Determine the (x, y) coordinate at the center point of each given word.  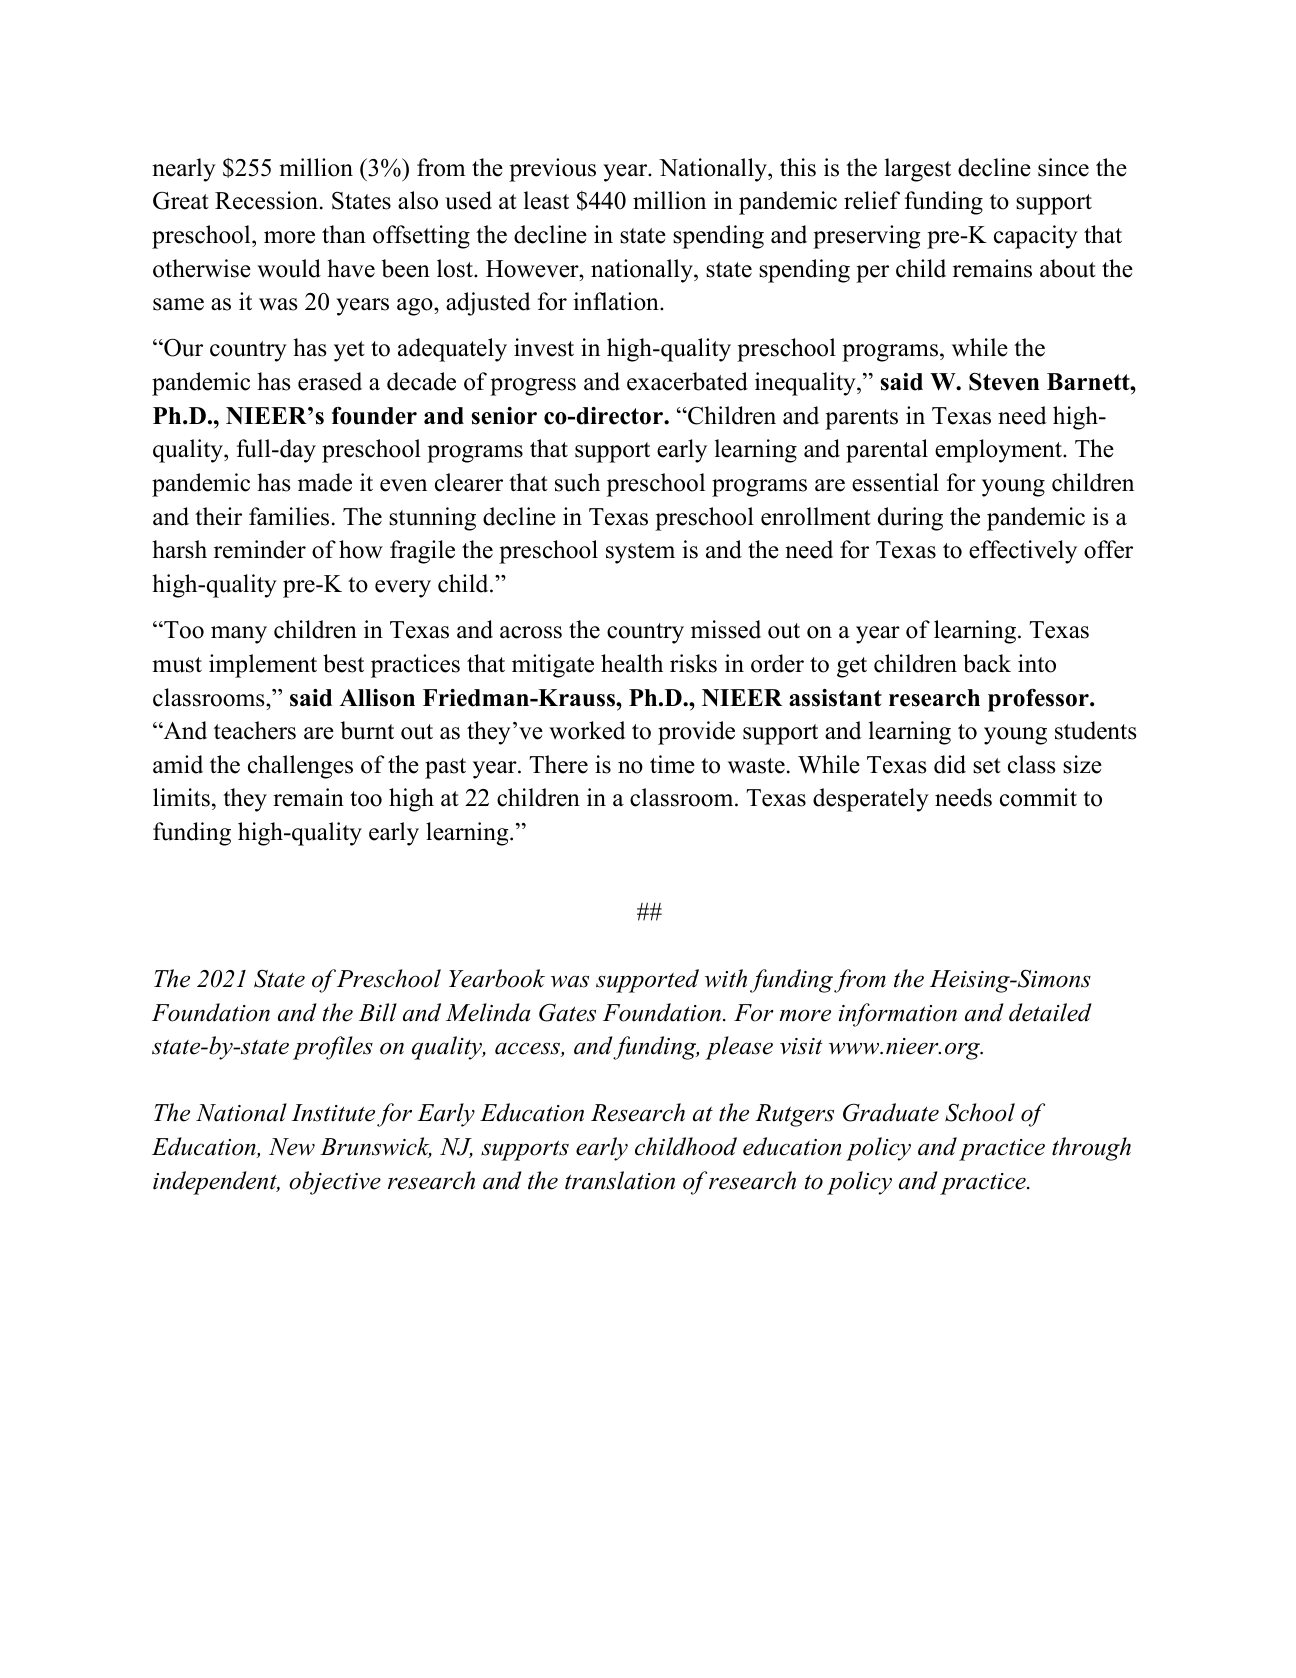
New (292, 1147)
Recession (268, 200)
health (632, 663)
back (987, 663)
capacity (1036, 237)
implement (263, 666)
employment (999, 451)
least (546, 200)
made (325, 482)
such (577, 482)
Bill (378, 1012)
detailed (1050, 1012)
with (726, 978)
